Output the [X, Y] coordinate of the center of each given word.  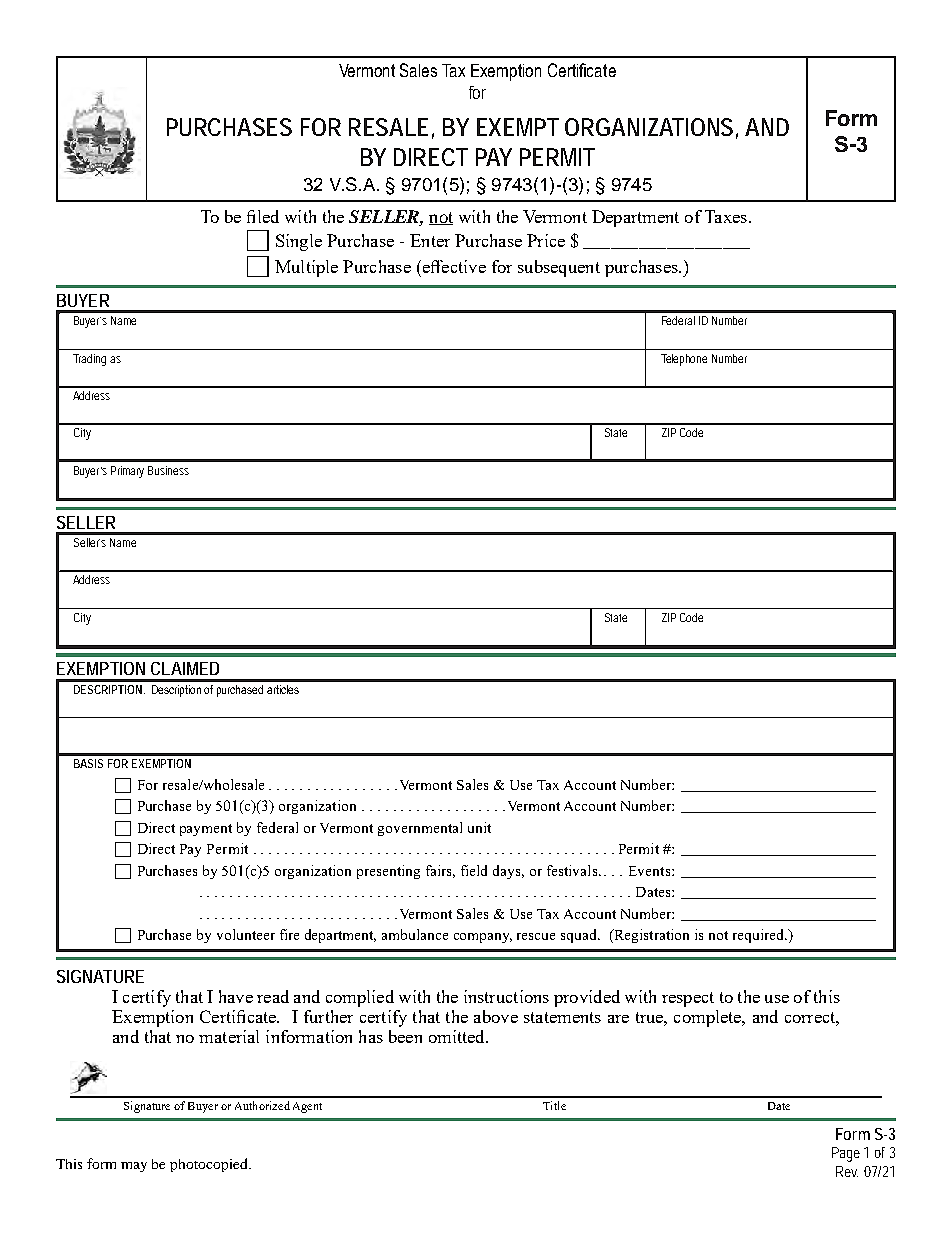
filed [263, 216]
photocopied [210, 1165]
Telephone [684, 360]
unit [479, 827]
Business [168, 470]
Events [651, 871]
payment [206, 830]
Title [554, 1105]
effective [453, 266]
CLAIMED [185, 668]
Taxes [726, 216]
